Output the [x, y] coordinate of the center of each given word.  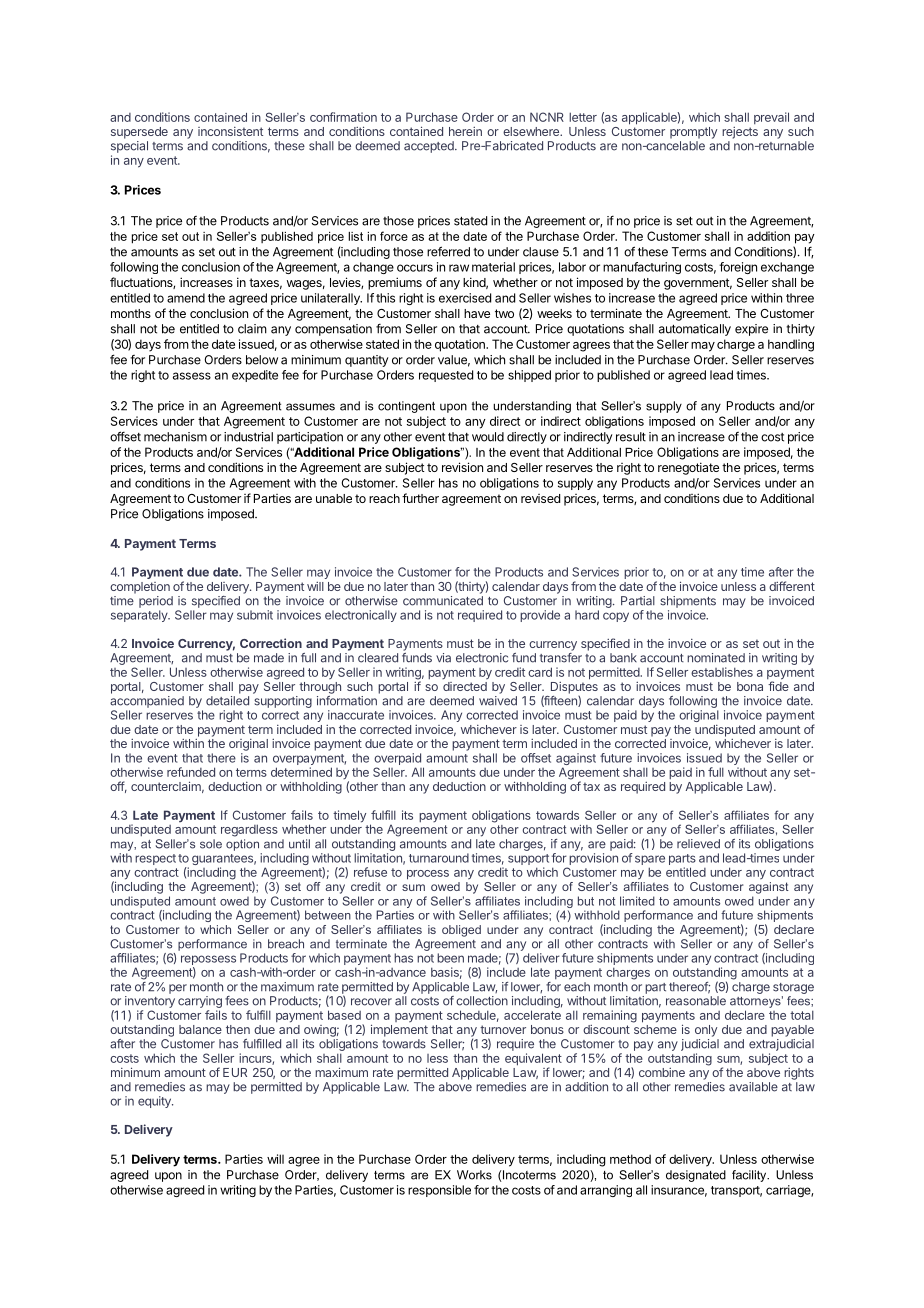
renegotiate [688, 468]
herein [465, 131]
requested [446, 376]
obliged [461, 931]
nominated [716, 658]
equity [155, 1102]
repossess [208, 961]
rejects [740, 133]
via [443, 658]
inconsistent [230, 131]
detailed [227, 701]
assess [192, 376]
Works [474, 1175]
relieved [698, 844]
